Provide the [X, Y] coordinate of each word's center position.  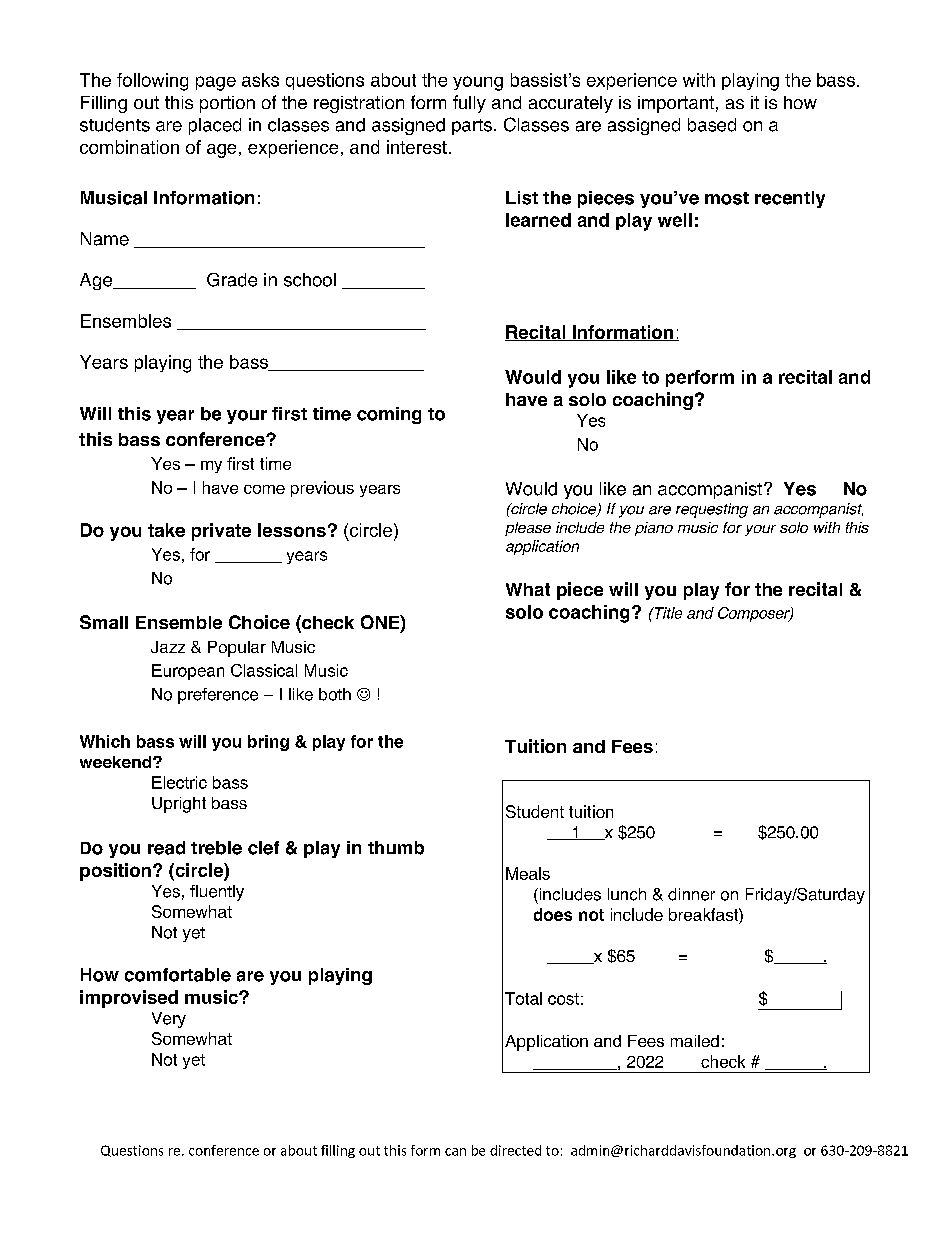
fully [469, 104]
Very [169, 1020]
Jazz [168, 647]
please [528, 529]
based [712, 125]
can [455, 1152]
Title [667, 613]
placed [215, 126]
